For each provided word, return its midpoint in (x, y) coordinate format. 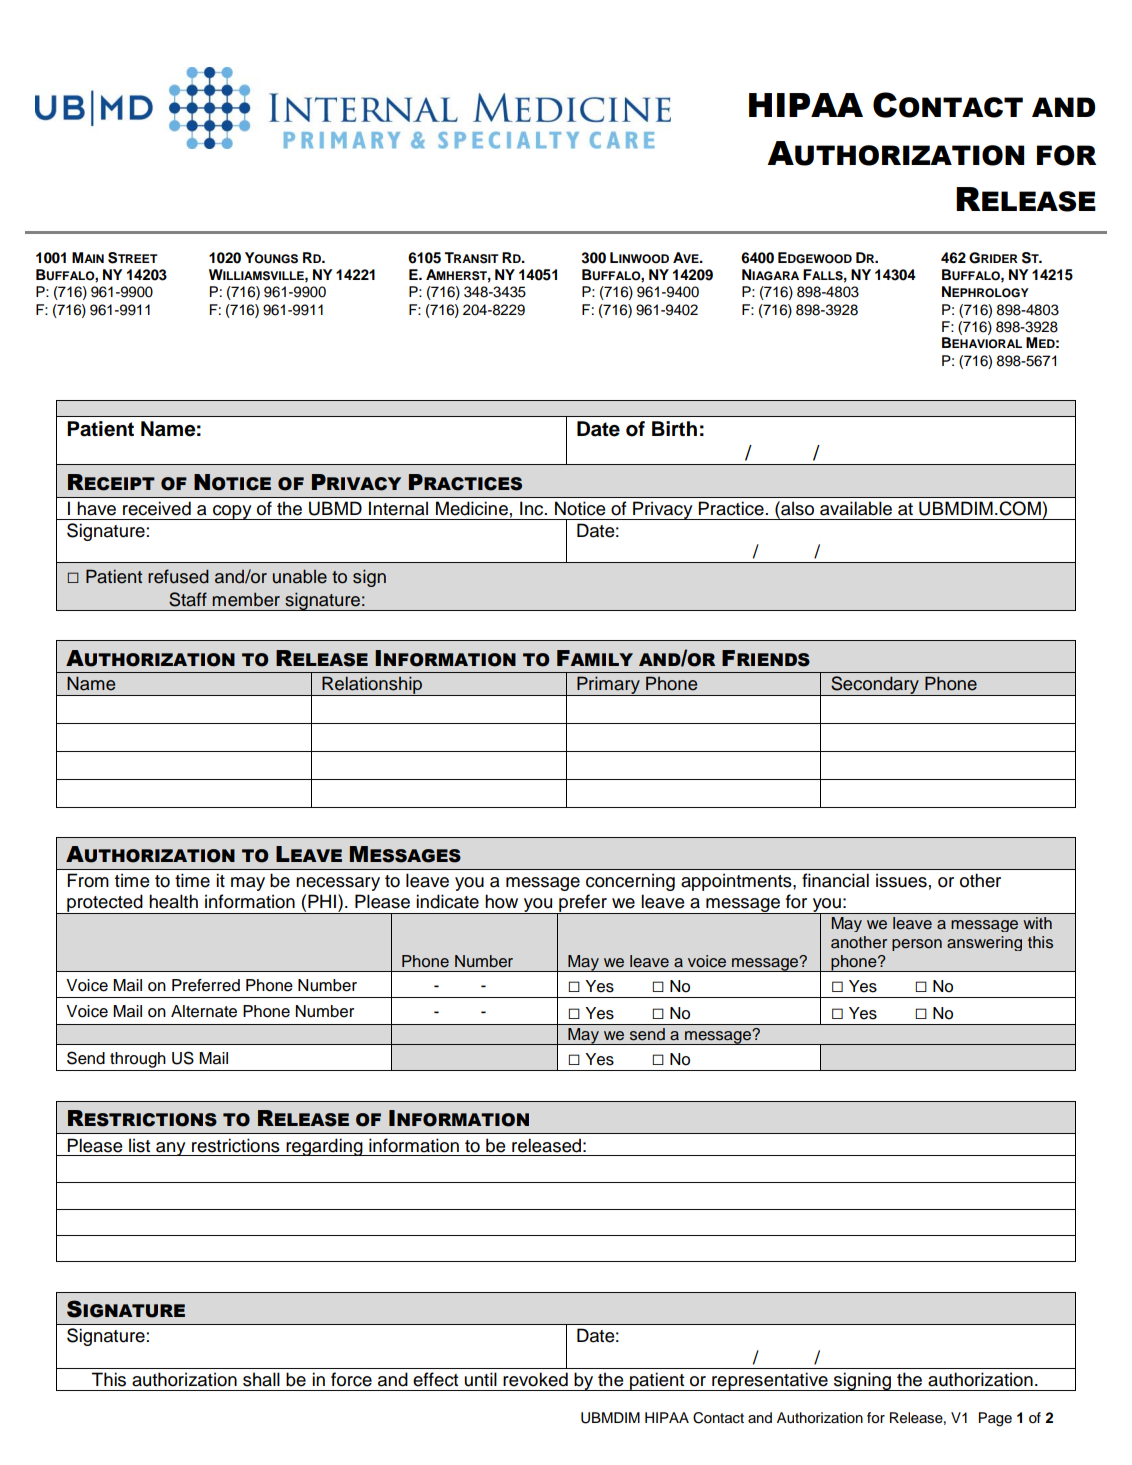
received (157, 508)
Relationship (372, 686)
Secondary (875, 686)
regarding (324, 1147)
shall (261, 1379)
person (917, 945)
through (138, 1060)
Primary (608, 686)
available (856, 508)
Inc (533, 508)
